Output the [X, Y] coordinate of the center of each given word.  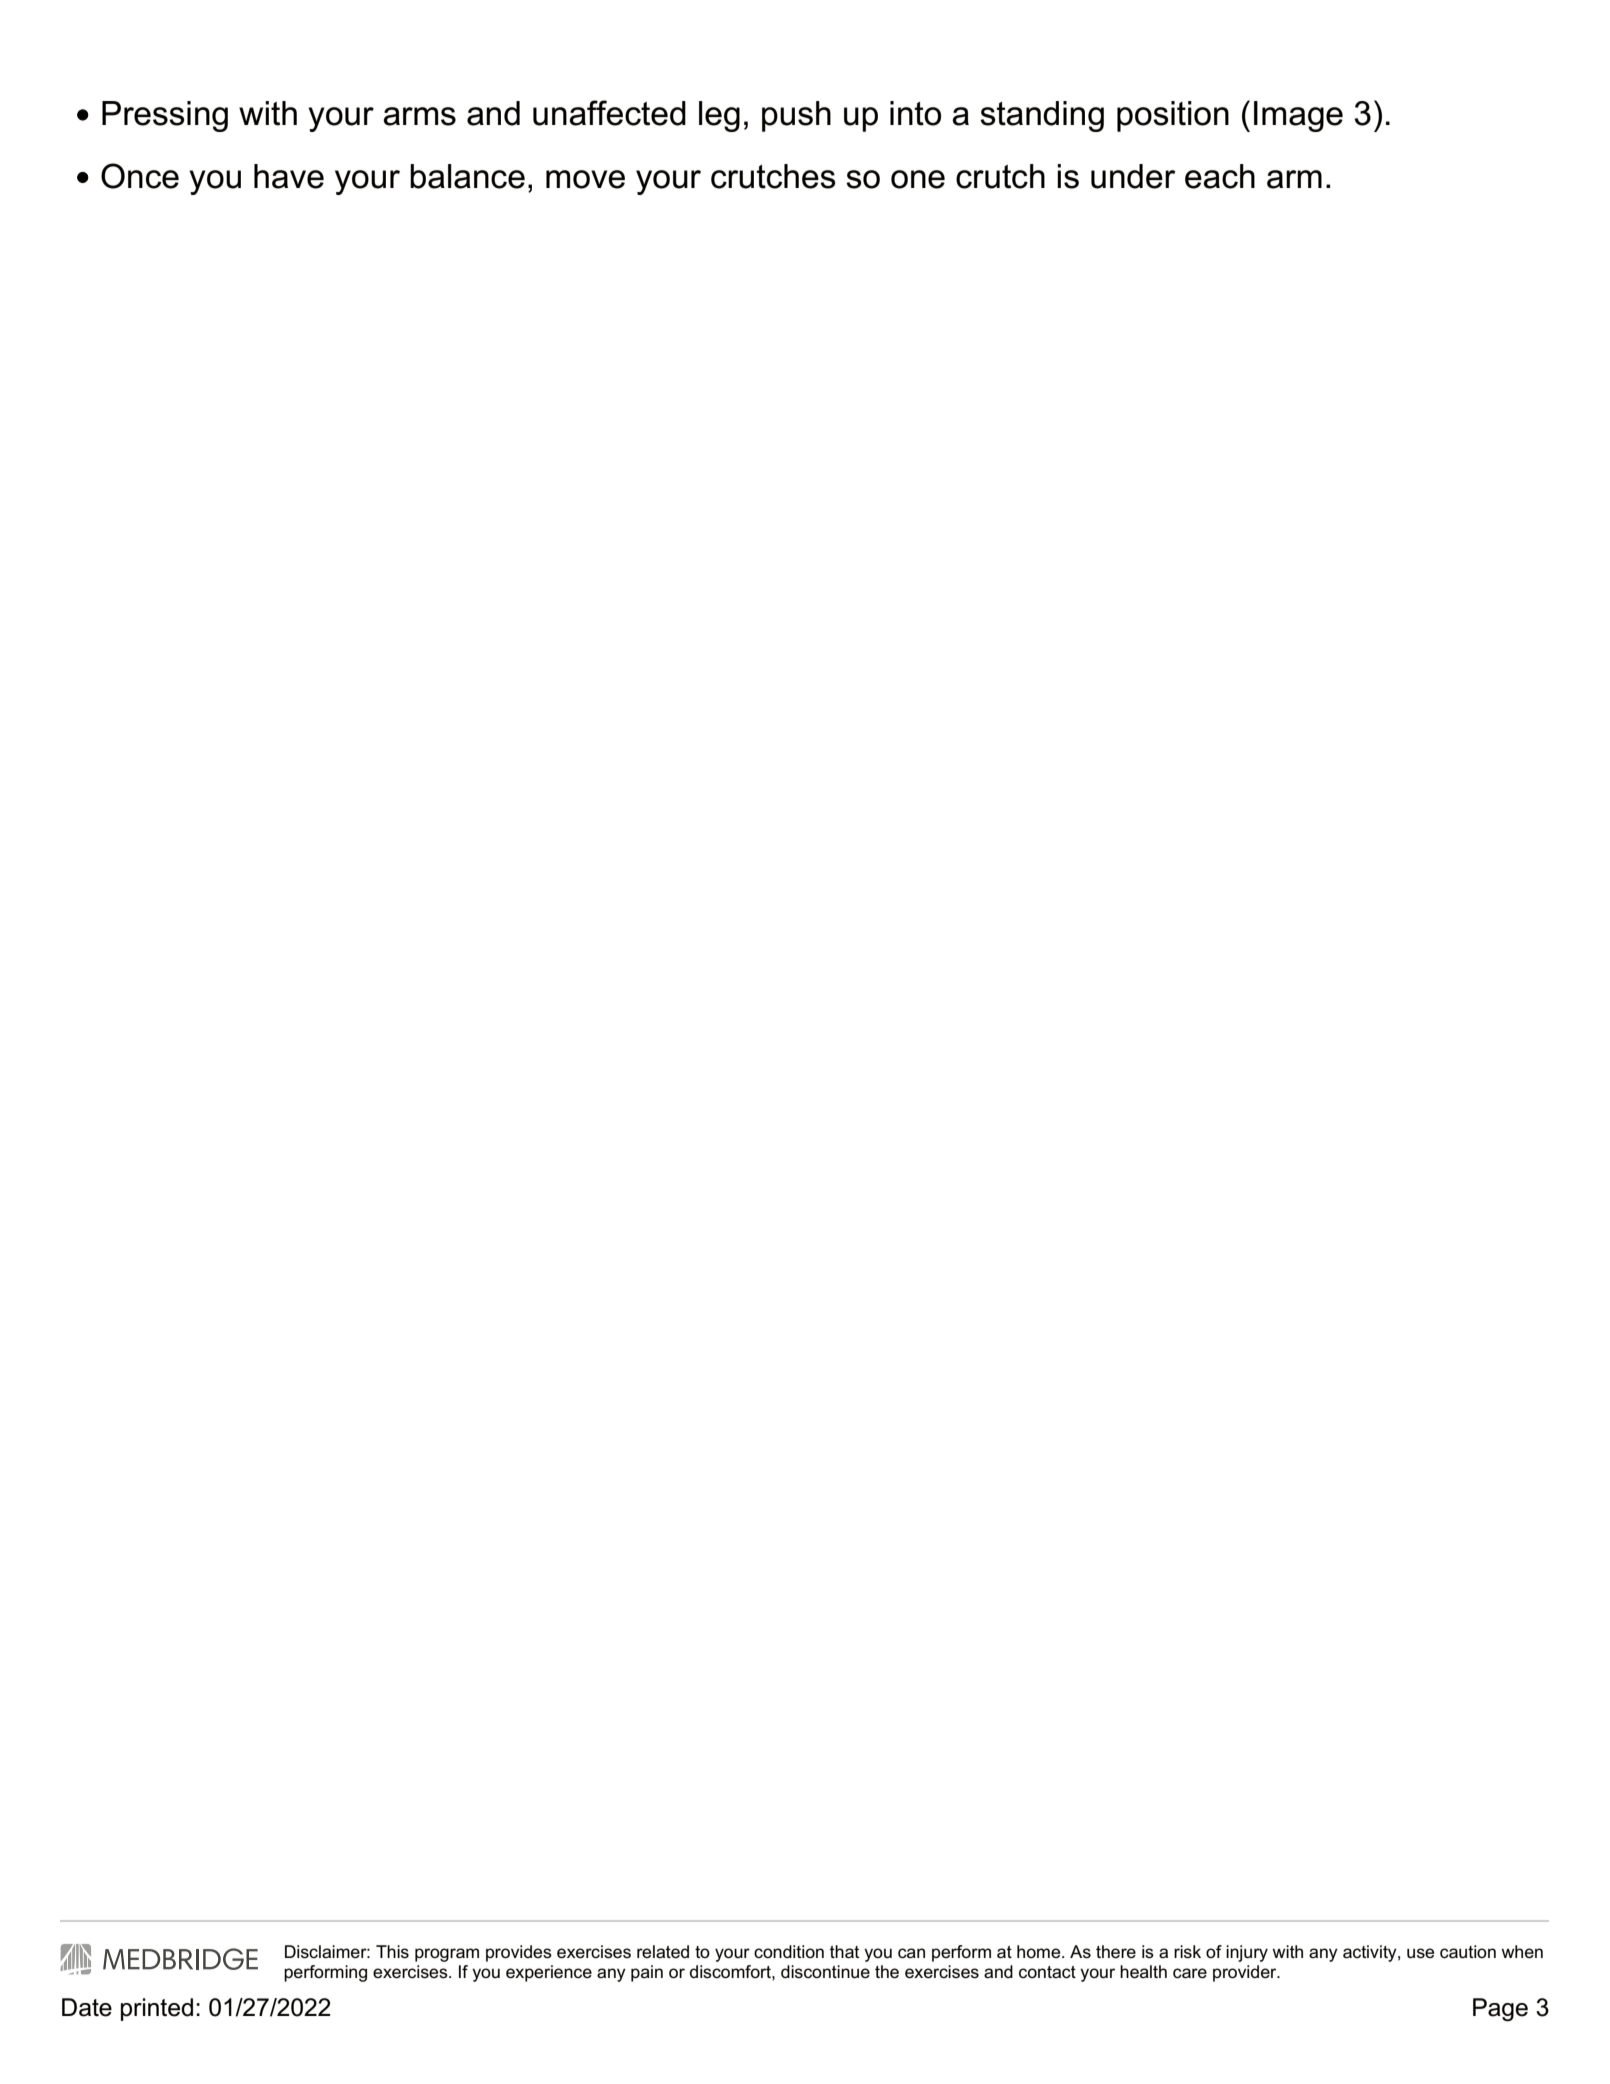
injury [1247, 1953]
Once [140, 176]
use [1420, 1953]
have [289, 176]
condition [789, 1952]
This [392, 1952]
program [447, 1955]
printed [157, 2009]
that [844, 1952]
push [796, 116]
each [1220, 176]
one [918, 179]
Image [1298, 116]
